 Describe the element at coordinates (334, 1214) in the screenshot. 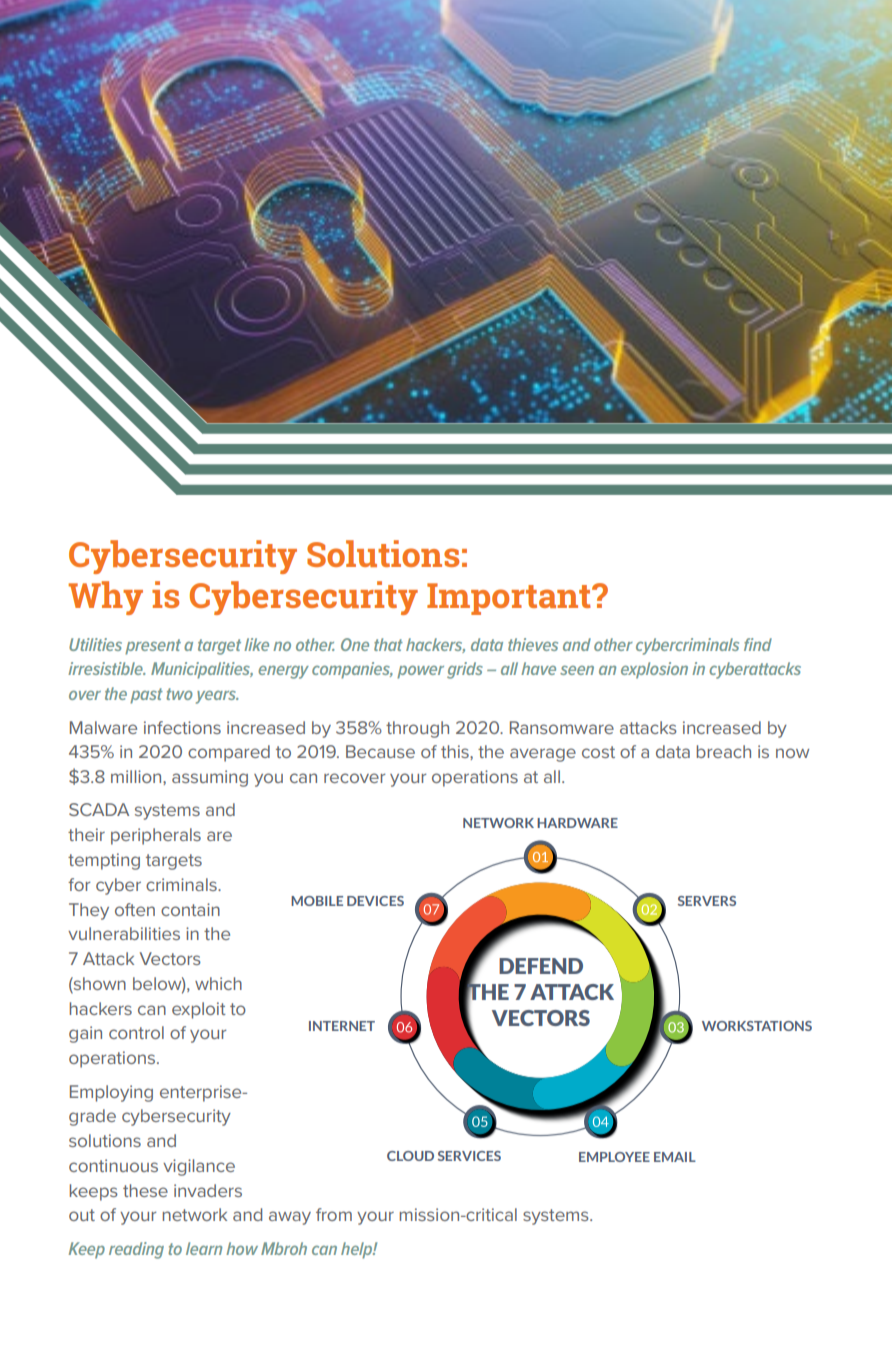

I see `from` at that location.
